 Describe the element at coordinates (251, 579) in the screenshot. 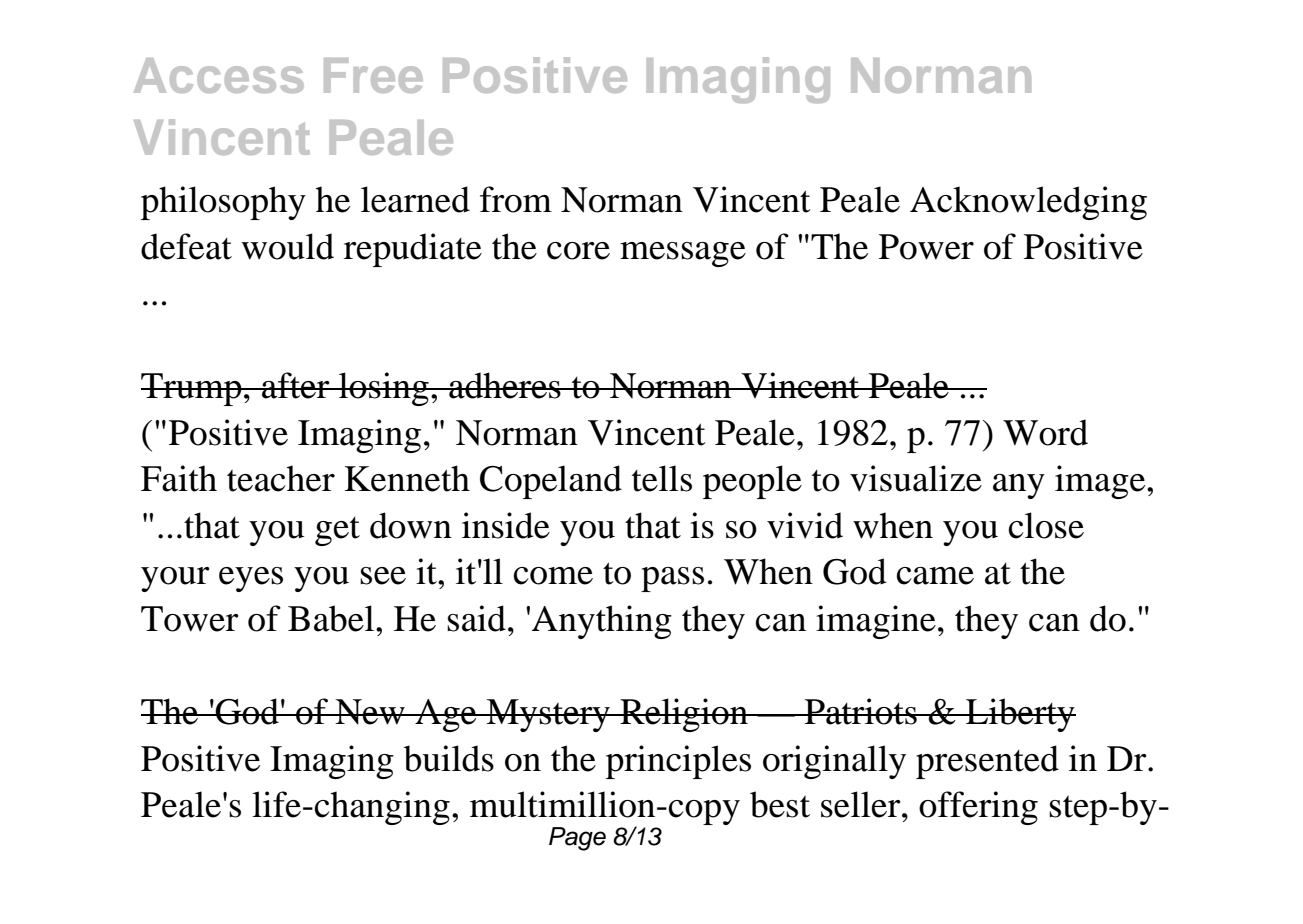

I see `eyes` at that location.
